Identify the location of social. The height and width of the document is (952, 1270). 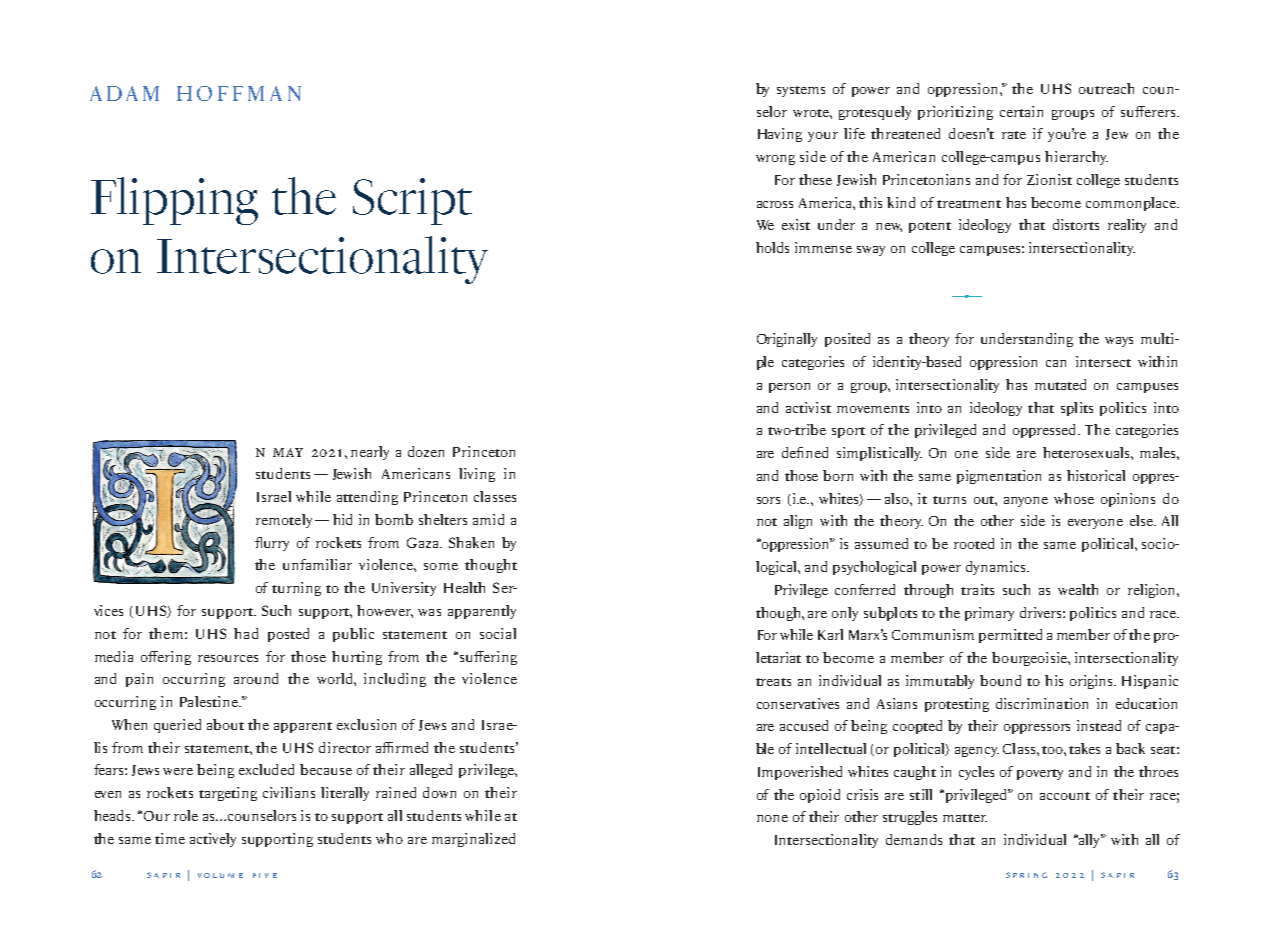
(498, 633).
